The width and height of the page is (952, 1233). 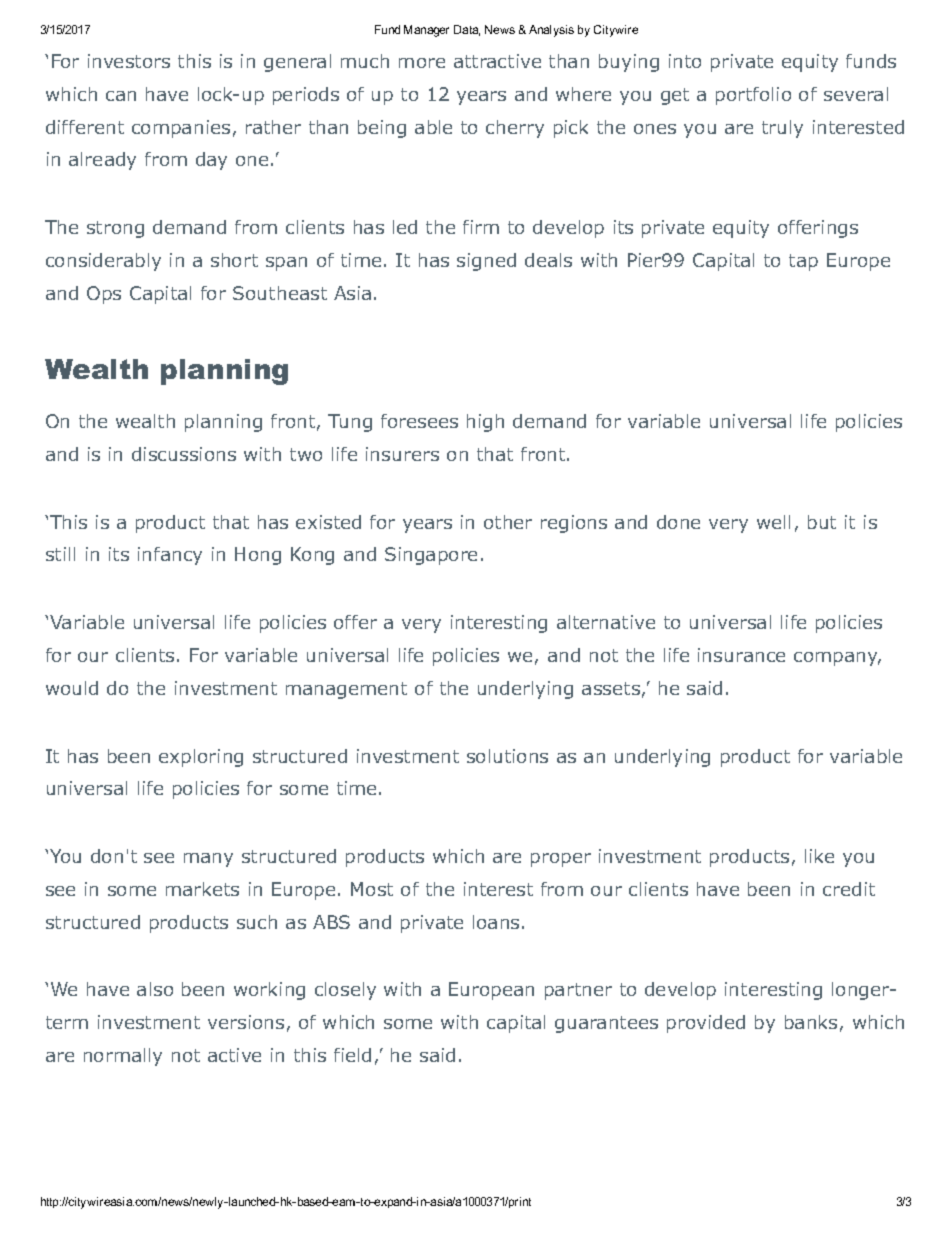 I want to click on infancy, so click(x=170, y=556).
